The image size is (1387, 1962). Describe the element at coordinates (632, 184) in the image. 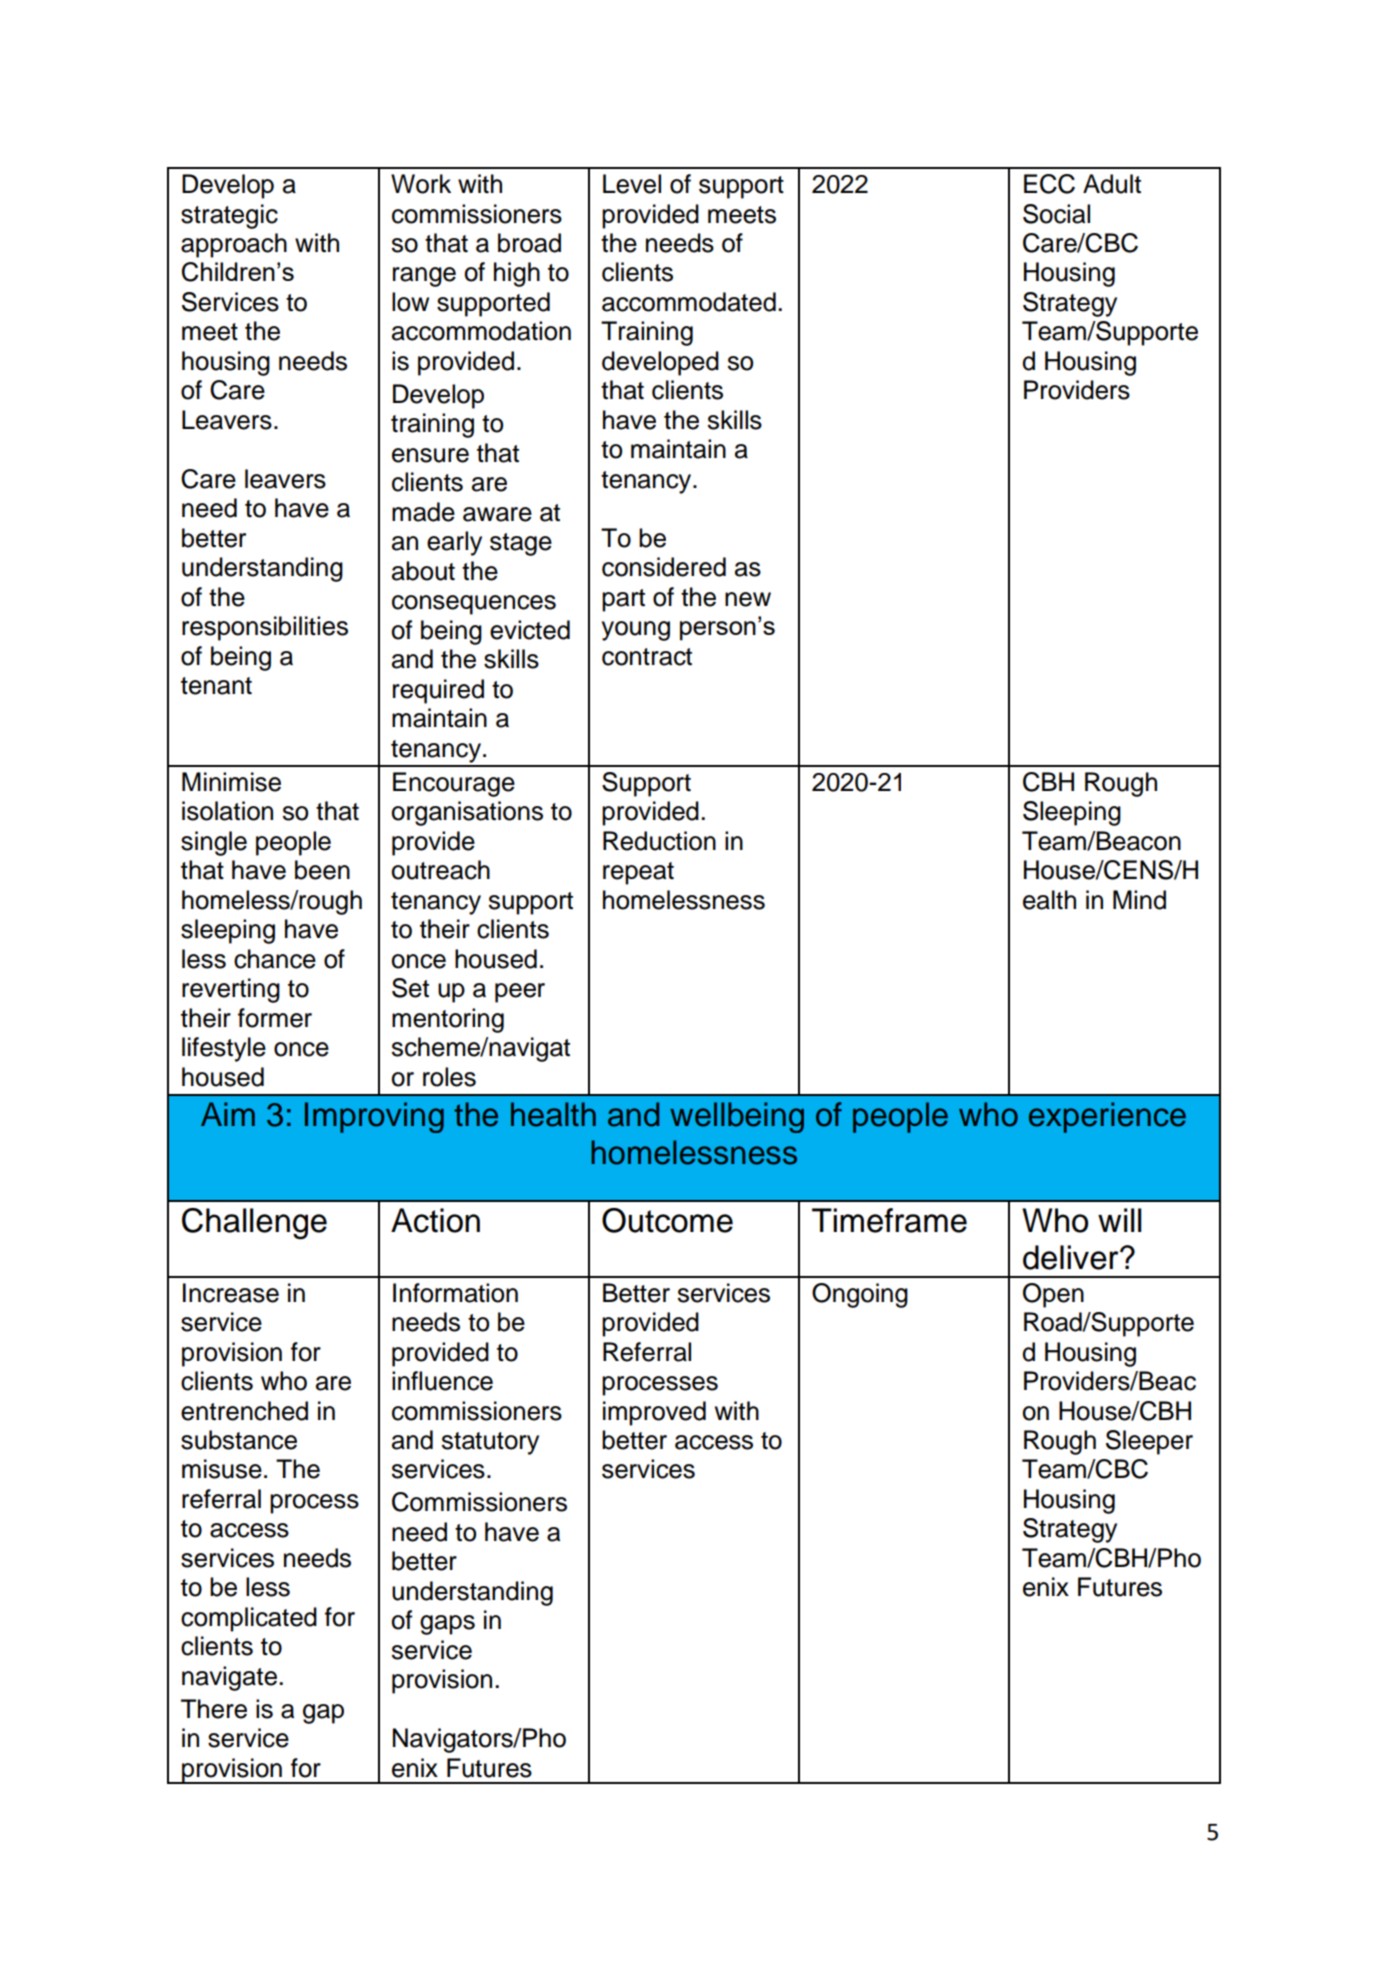

I see `Level` at that location.
